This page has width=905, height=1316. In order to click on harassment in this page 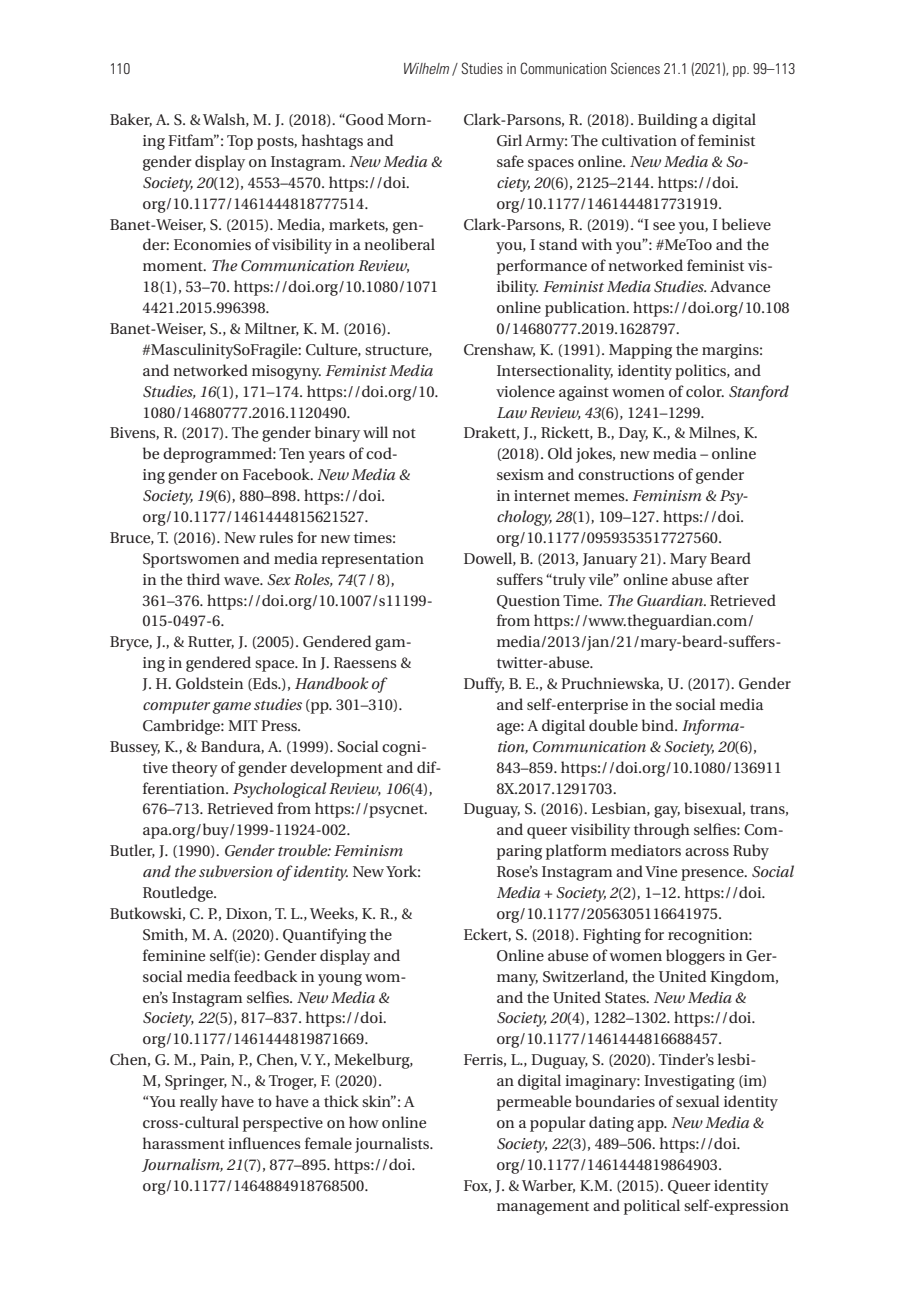, I will do `click(184, 1143)`.
